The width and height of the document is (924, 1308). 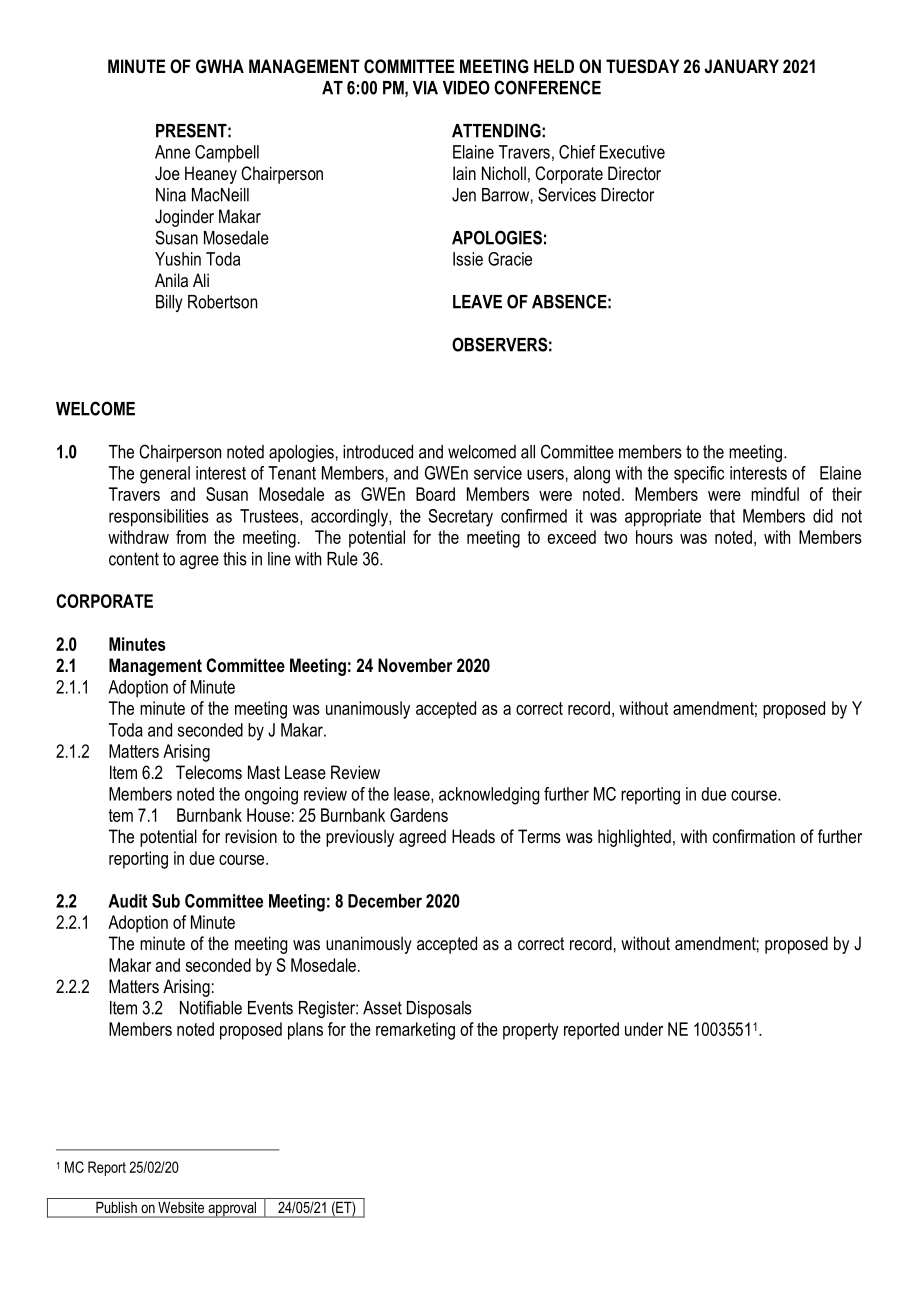 What do you see at coordinates (227, 153) in the document?
I see `Campbell` at bounding box center [227, 153].
